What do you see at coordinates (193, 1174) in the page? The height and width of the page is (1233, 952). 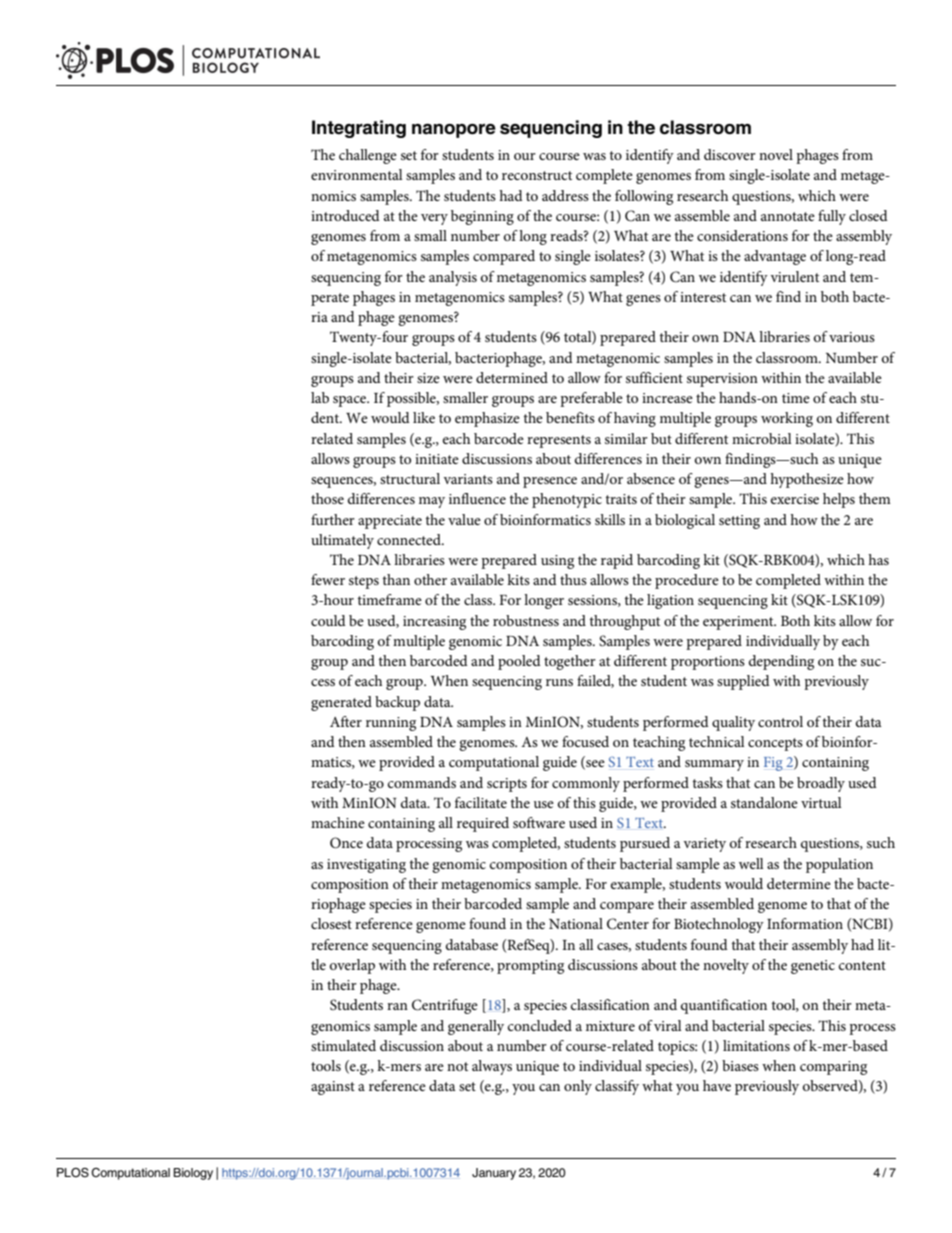 I see `Biology` at bounding box center [193, 1174].
